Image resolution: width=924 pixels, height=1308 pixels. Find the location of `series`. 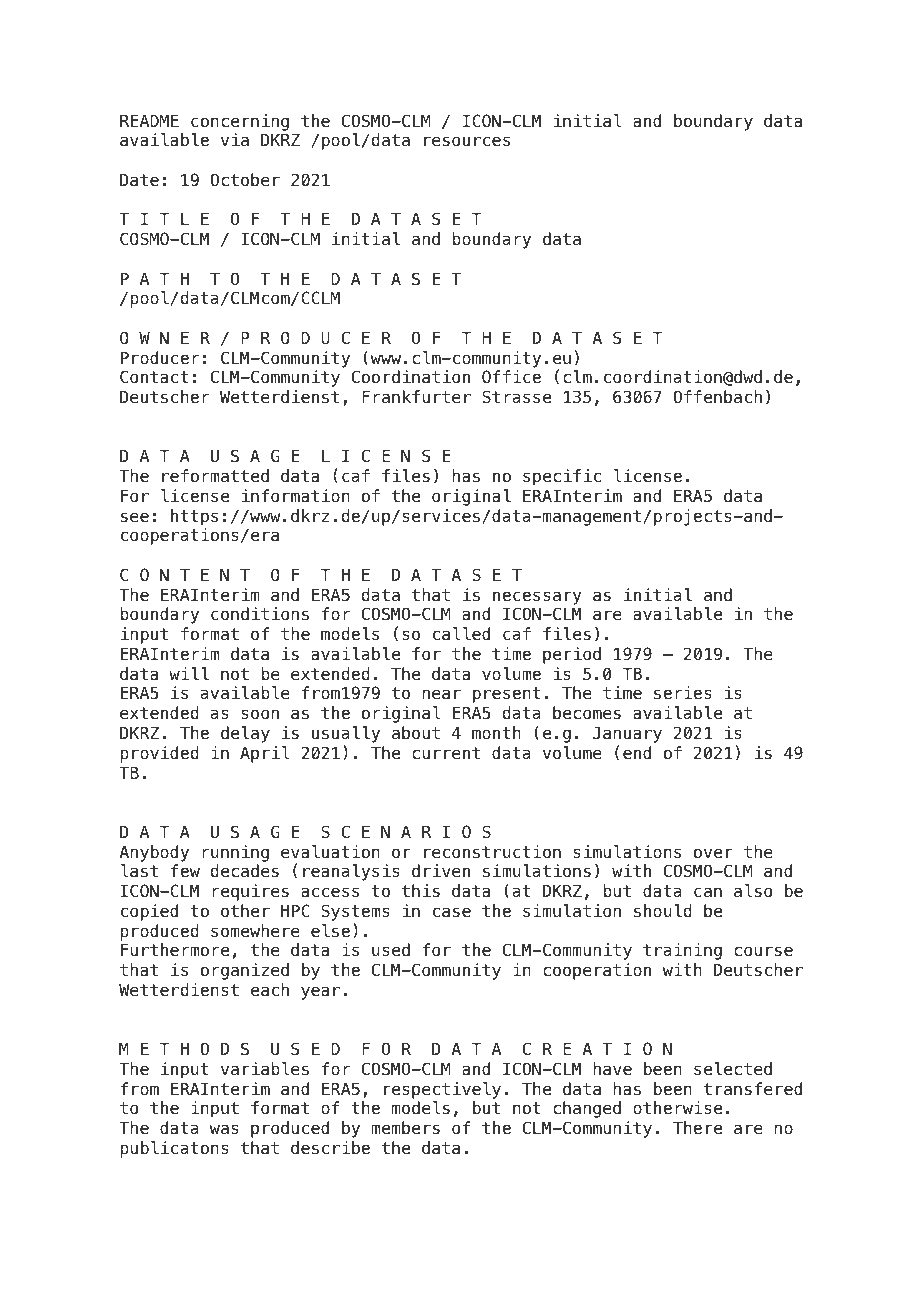

series is located at coordinates (683, 693).
